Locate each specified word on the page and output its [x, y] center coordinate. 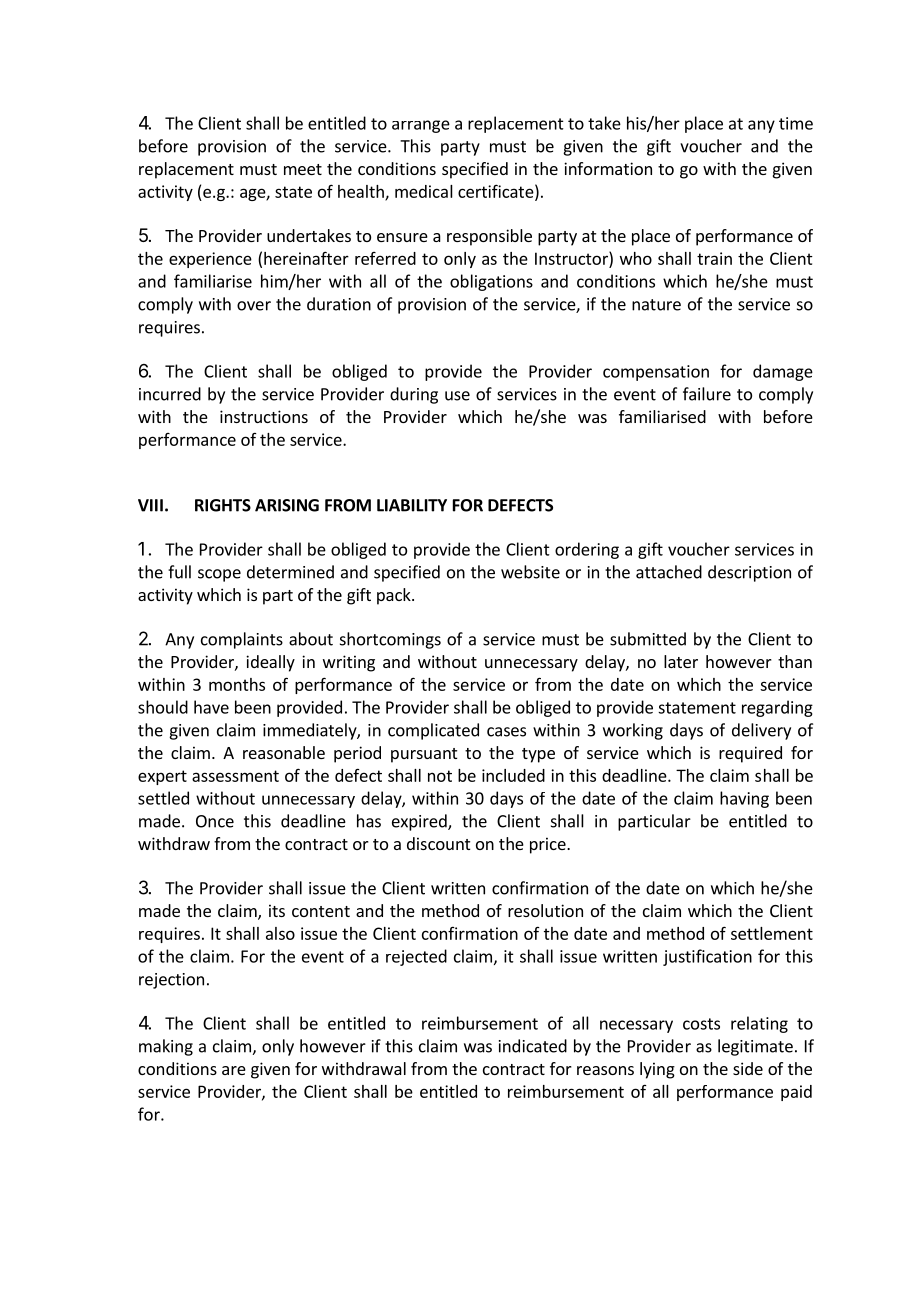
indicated [533, 1046]
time [796, 123]
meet [303, 169]
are [234, 1070]
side [748, 1068]
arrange [421, 126]
